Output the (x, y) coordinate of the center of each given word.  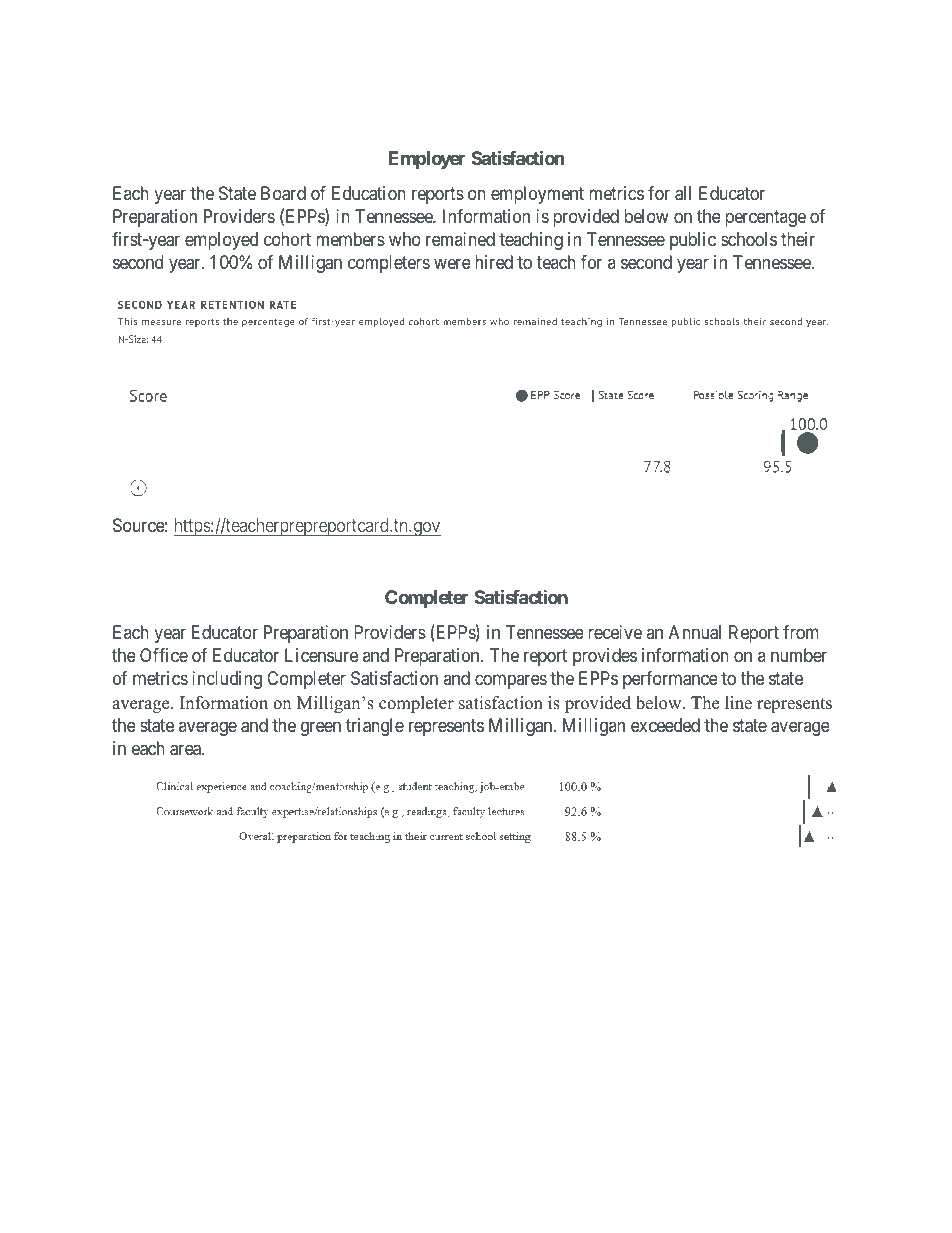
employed (221, 241)
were (452, 264)
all (683, 193)
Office (164, 655)
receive (615, 632)
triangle (375, 727)
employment (537, 195)
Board (283, 193)
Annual (695, 632)
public (693, 241)
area (186, 750)
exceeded (665, 725)
